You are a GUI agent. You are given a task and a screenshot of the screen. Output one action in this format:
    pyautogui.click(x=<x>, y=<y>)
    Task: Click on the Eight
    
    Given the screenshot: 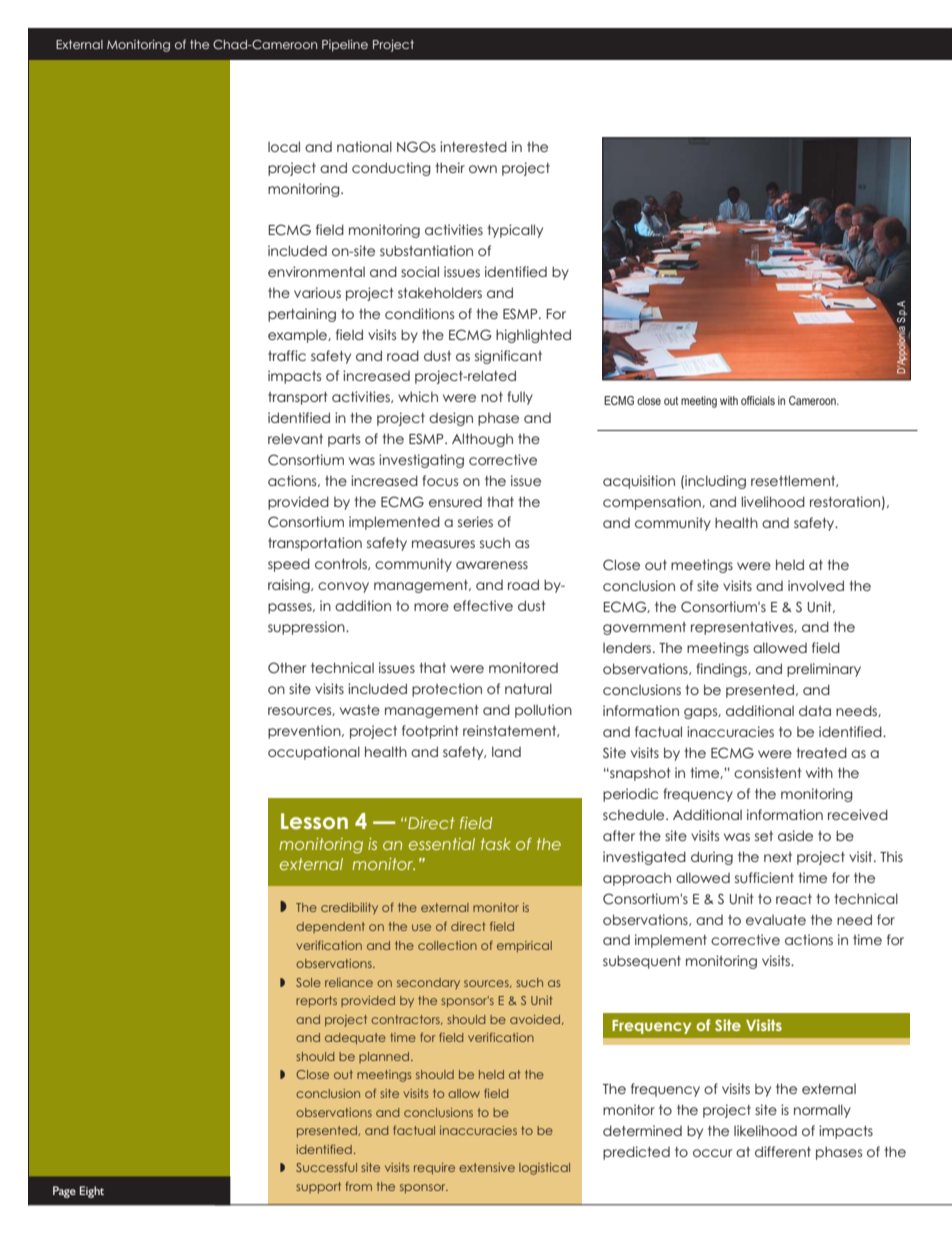 What is the action you would take?
    pyautogui.click(x=92, y=1192)
